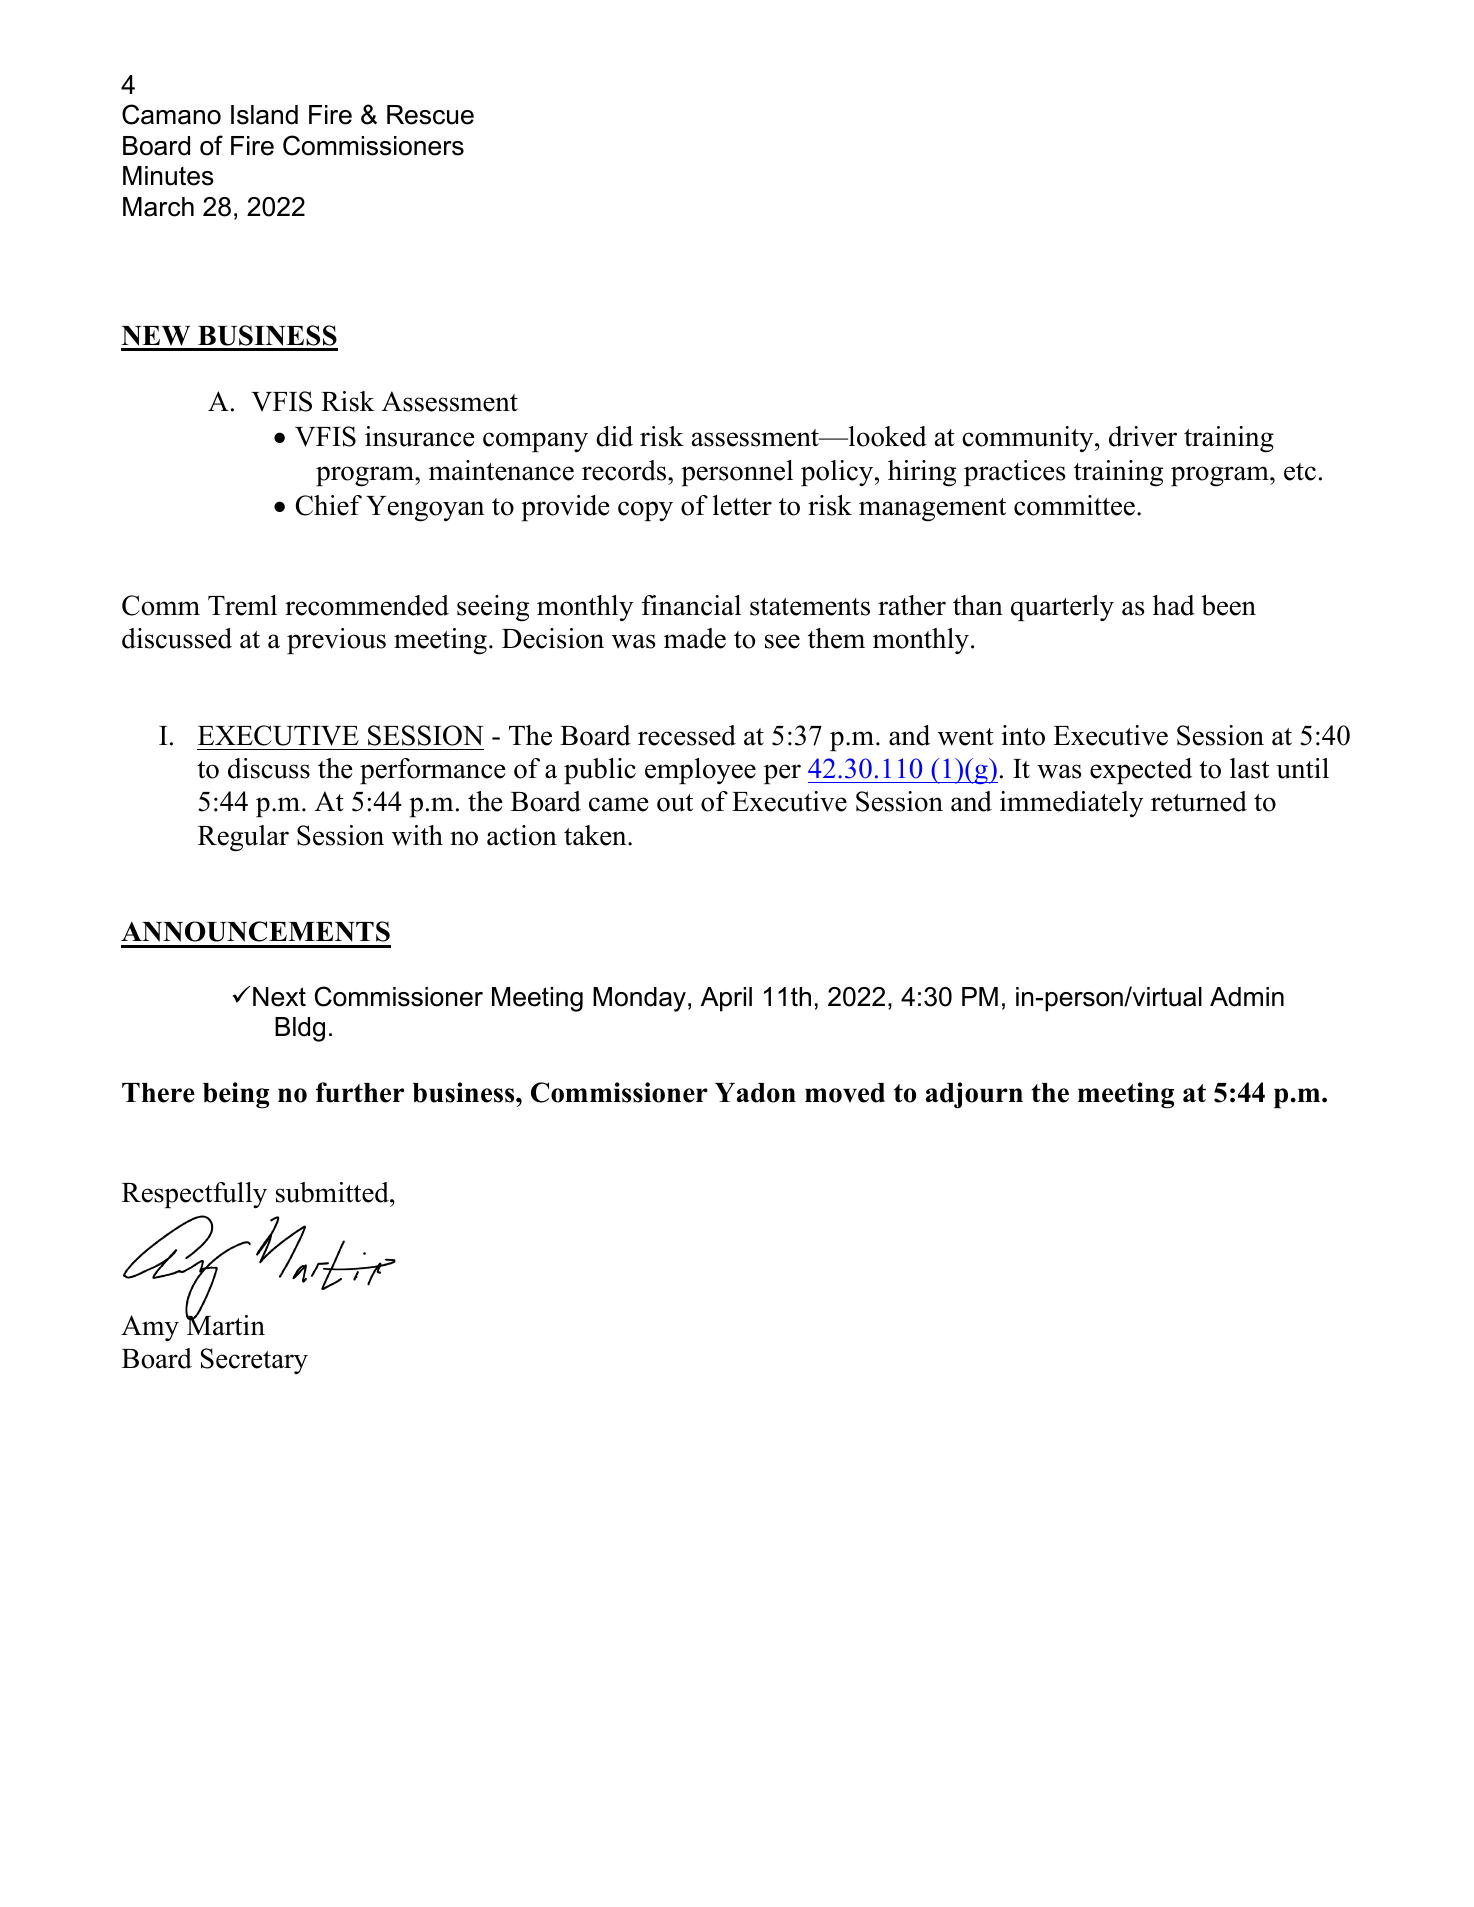 The image size is (1474, 1907). What do you see at coordinates (1141, 771) in the screenshot?
I see `expected` at bounding box center [1141, 771].
